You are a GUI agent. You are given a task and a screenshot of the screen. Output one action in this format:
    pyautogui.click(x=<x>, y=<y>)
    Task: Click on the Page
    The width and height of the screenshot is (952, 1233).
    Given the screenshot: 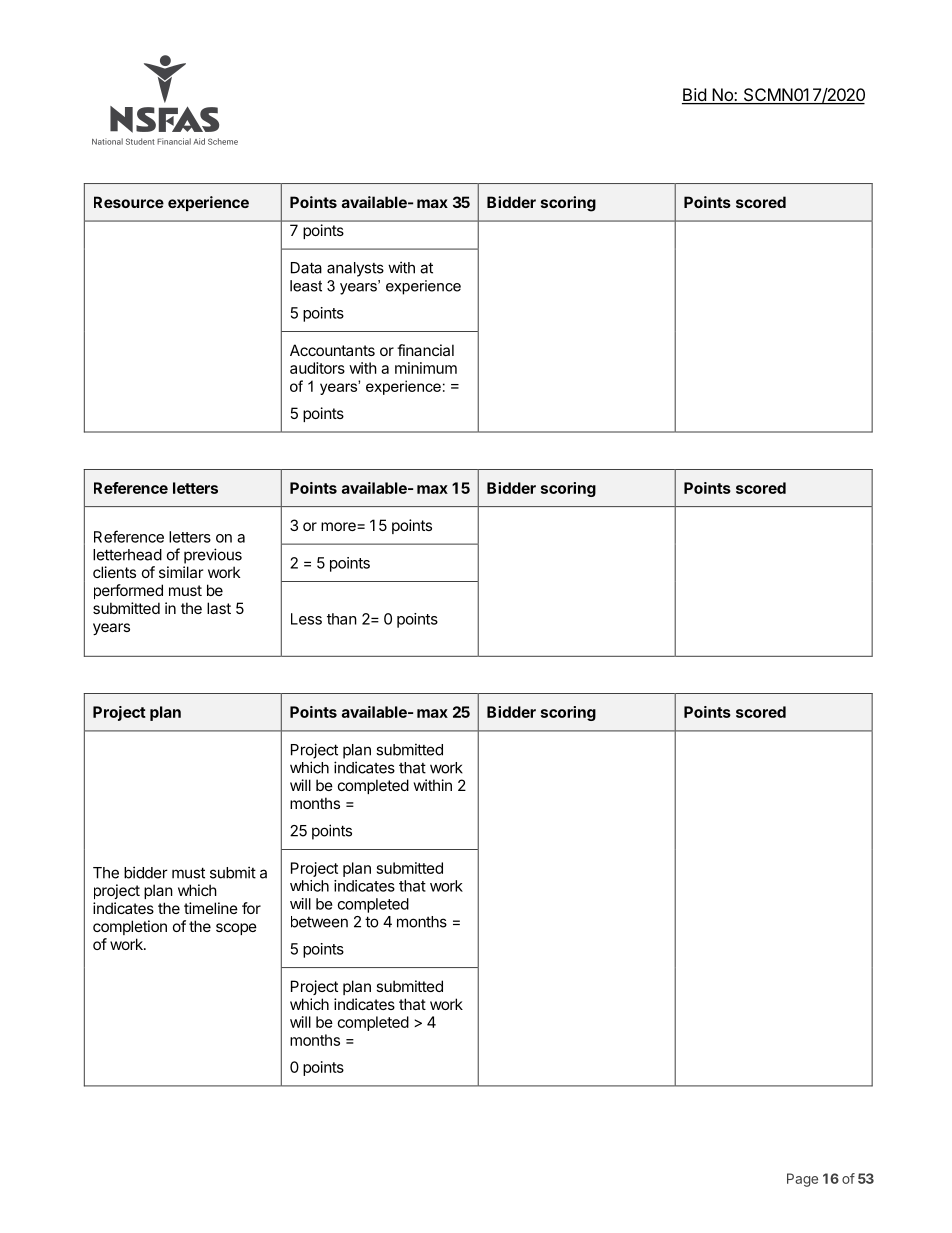 What is the action you would take?
    pyautogui.click(x=802, y=1180)
